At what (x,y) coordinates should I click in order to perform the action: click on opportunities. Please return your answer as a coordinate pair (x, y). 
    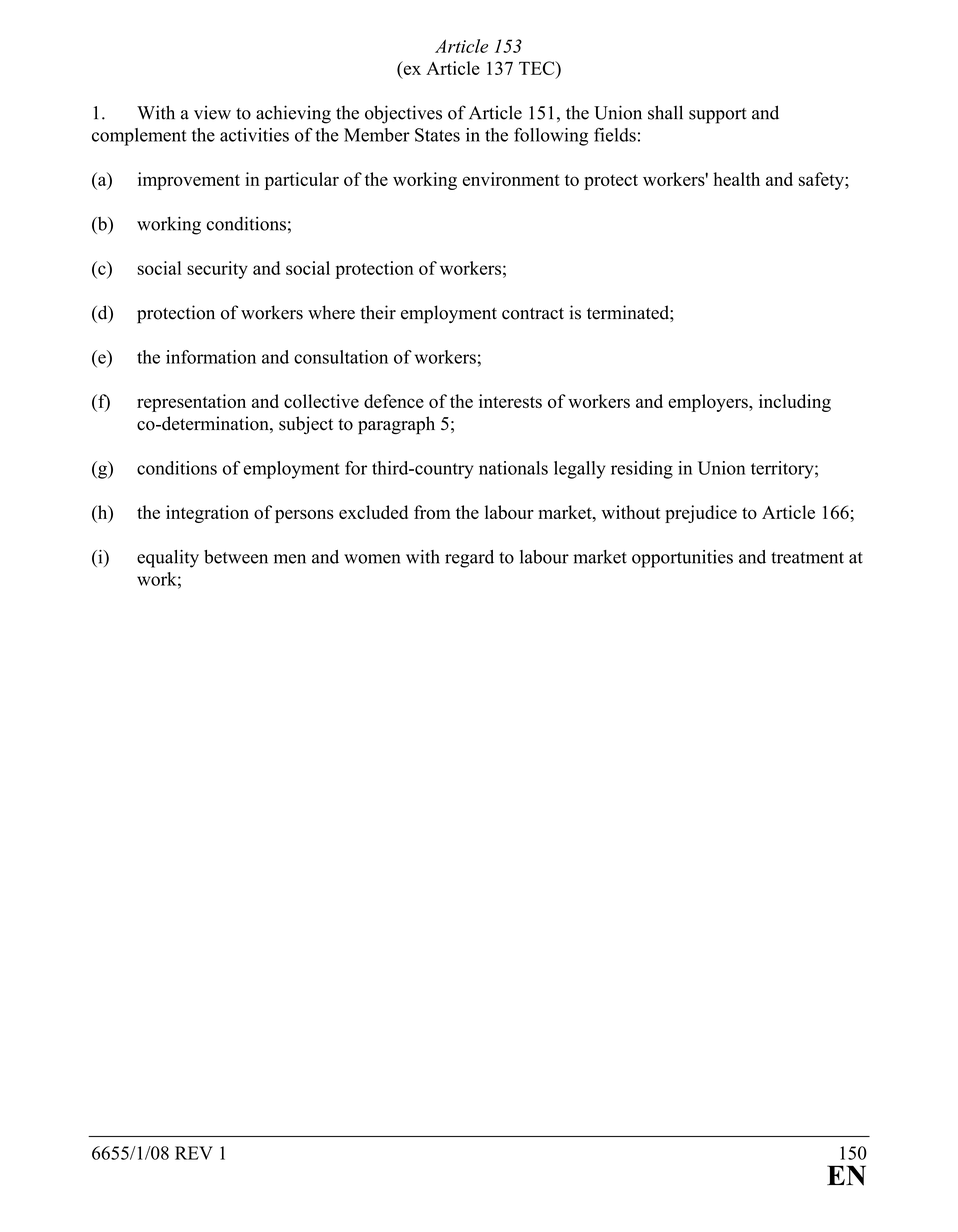
    Looking at the image, I should click on (682, 559).
